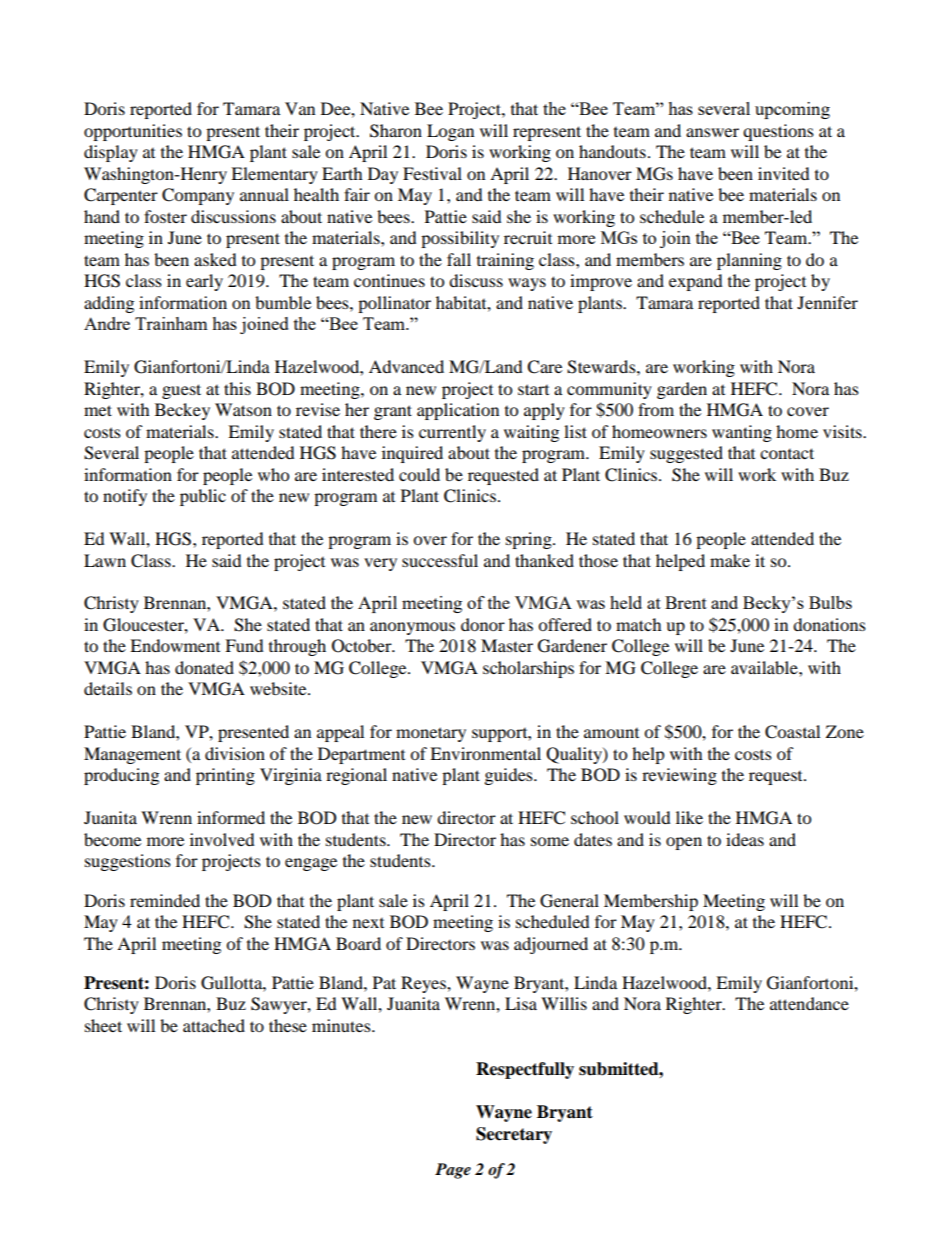 Image resolution: width=952 pixels, height=1233 pixels. Describe the element at coordinates (458, 411) in the document. I see `application` at that location.
